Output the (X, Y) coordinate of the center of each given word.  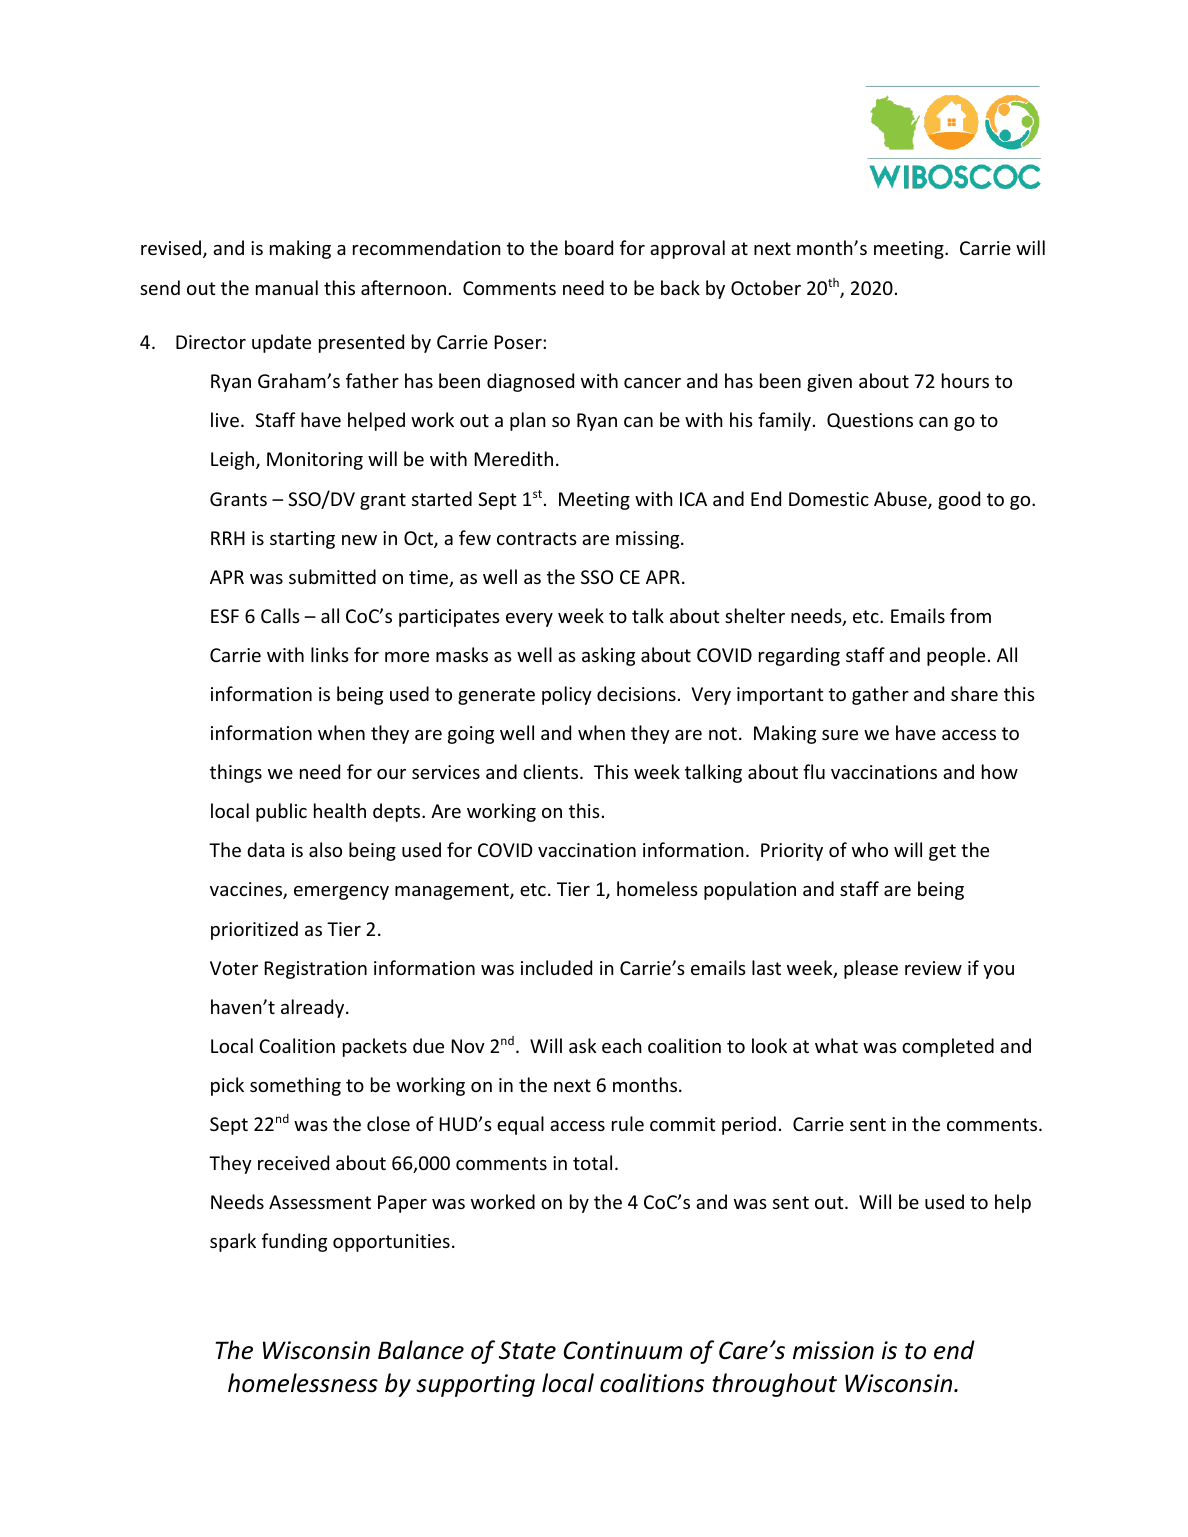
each (622, 1045)
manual (287, 287)
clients (552, 771)
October (766, 287)
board (589, 247)
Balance (421, 1350)
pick (227, 1086)
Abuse (901, 500)
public (281, 812)
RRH (228, 538)
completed (948, 1047)
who (870, 849)
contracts (537, 538)
